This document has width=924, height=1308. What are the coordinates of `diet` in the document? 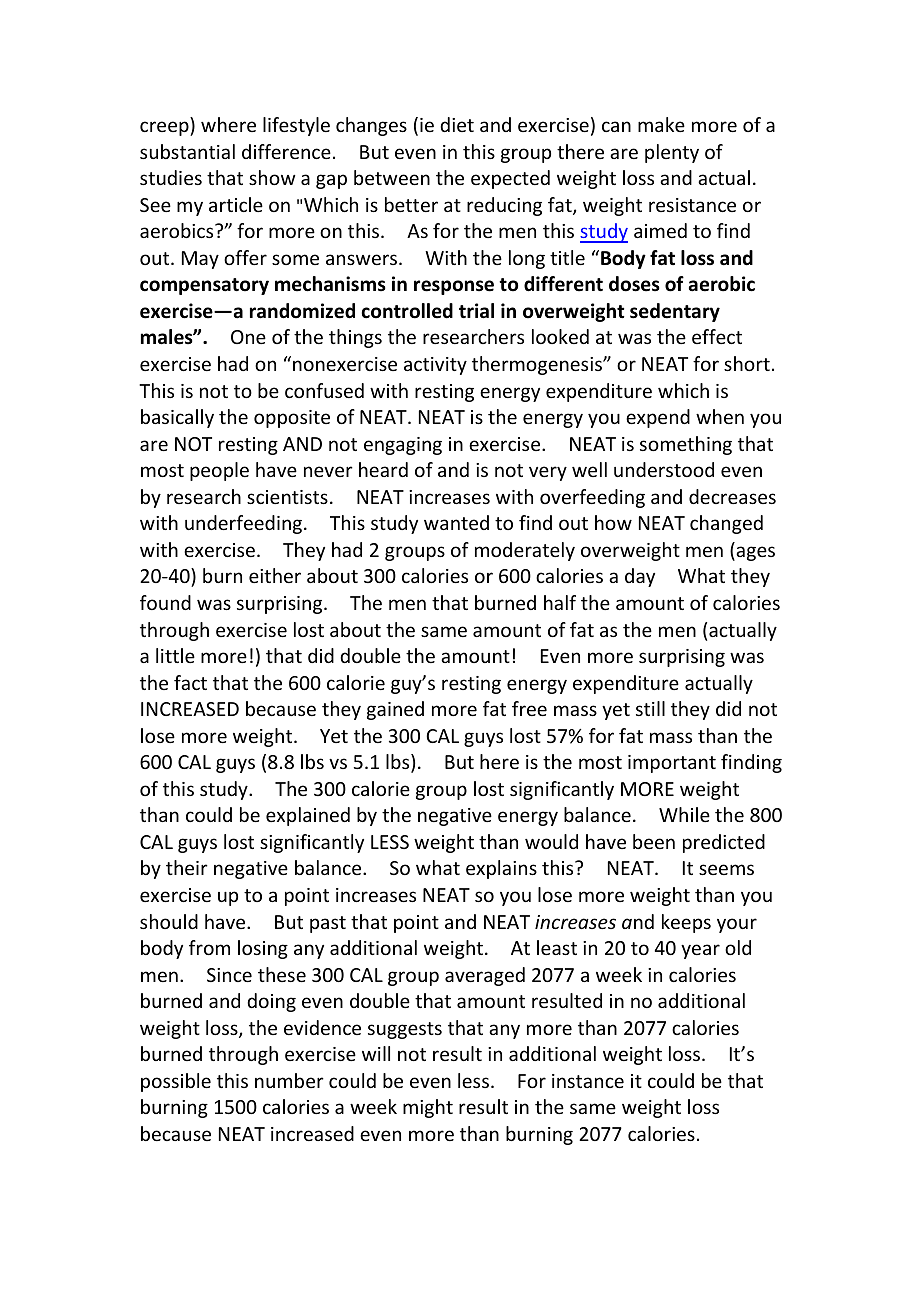 It's located at (457, 124).
